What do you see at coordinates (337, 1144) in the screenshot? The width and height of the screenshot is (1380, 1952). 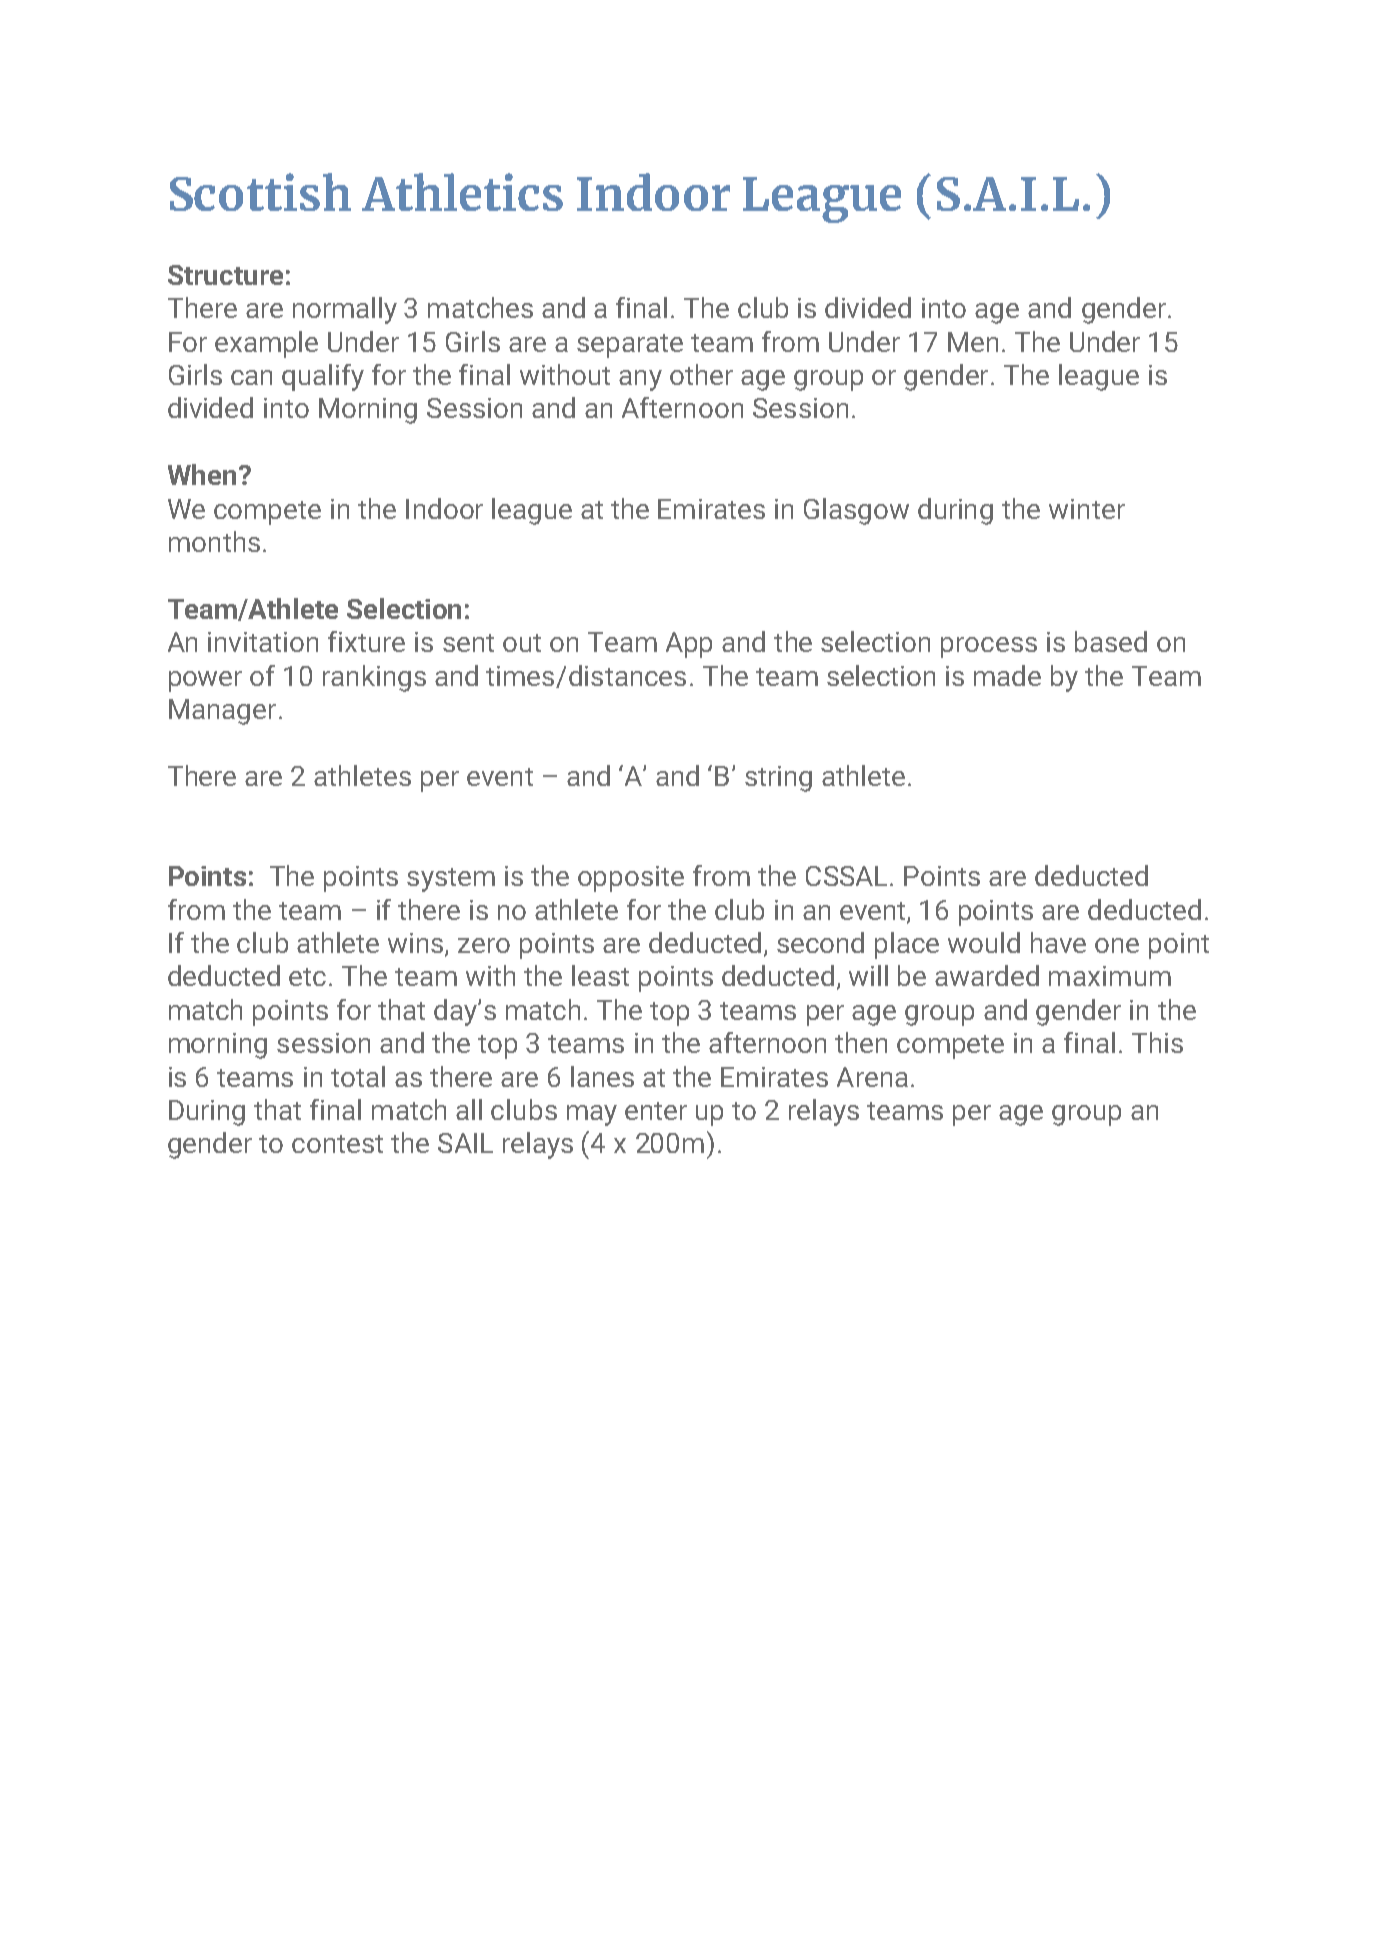 I see `contest` at bounding box center [337, 1144].
